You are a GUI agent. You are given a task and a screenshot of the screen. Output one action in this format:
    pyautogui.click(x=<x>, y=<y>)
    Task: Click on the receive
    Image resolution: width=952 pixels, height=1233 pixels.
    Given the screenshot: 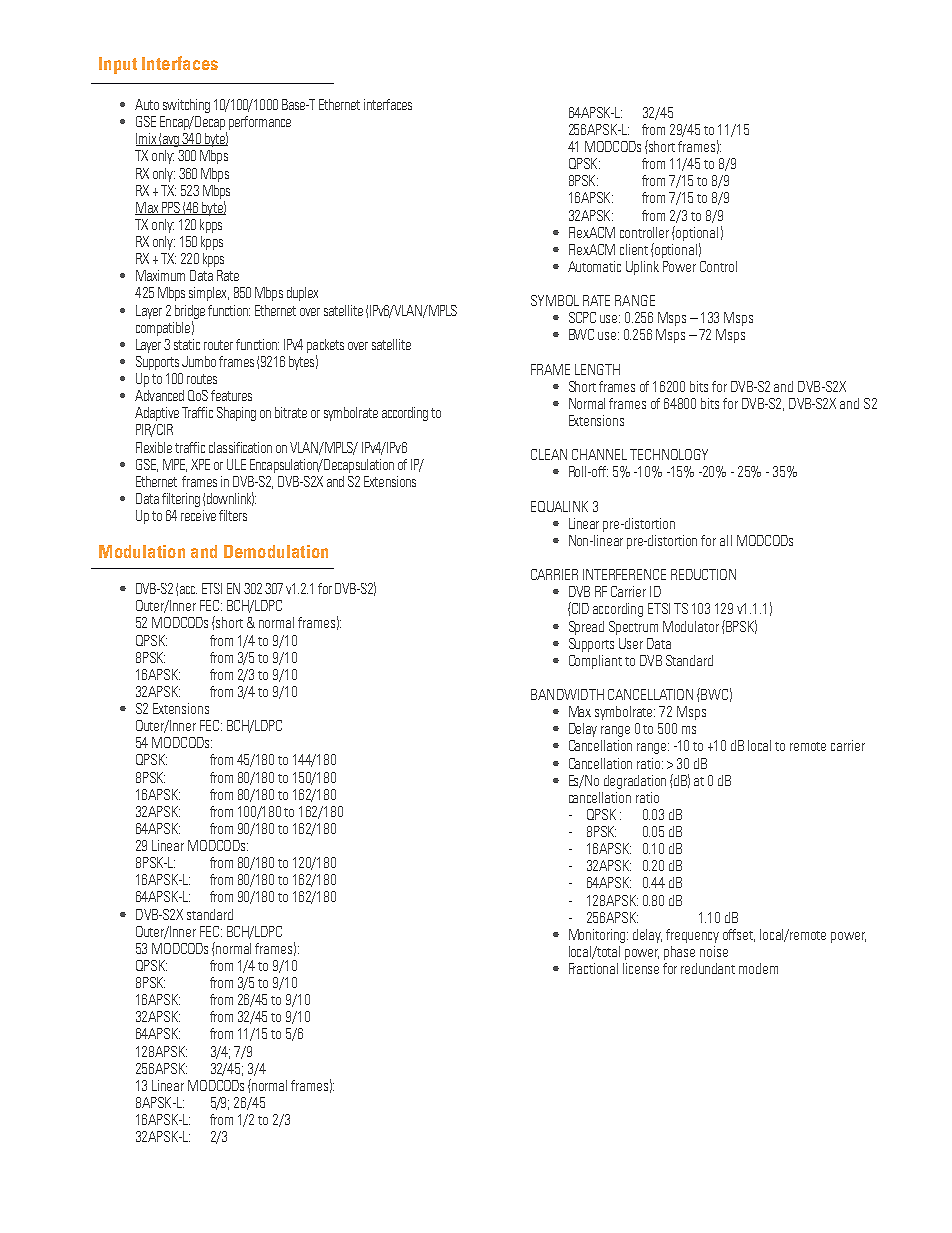 What is the action you would take?
    pyautogui.click(x=198, y=515)
